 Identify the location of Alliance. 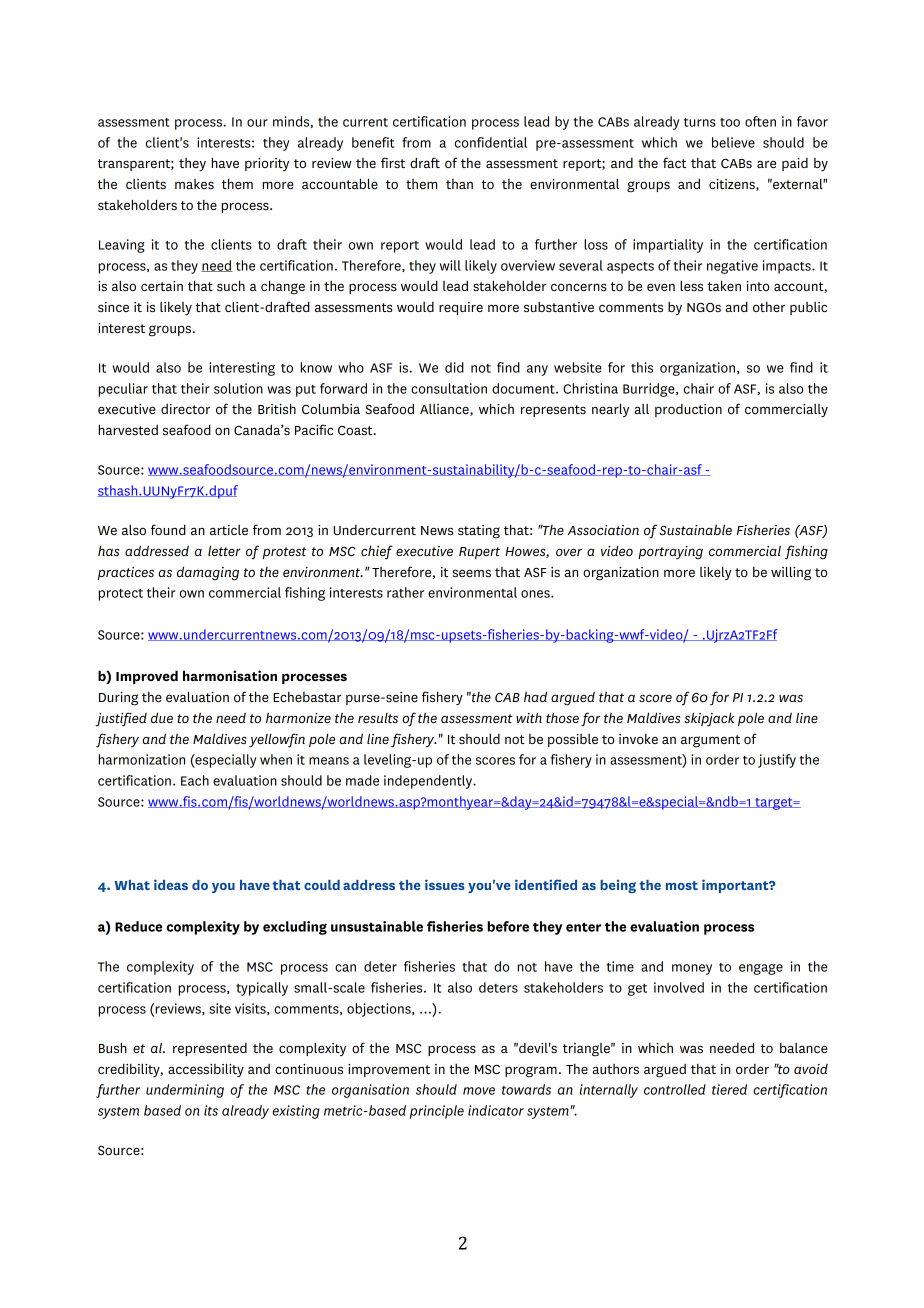
(445, 410).
